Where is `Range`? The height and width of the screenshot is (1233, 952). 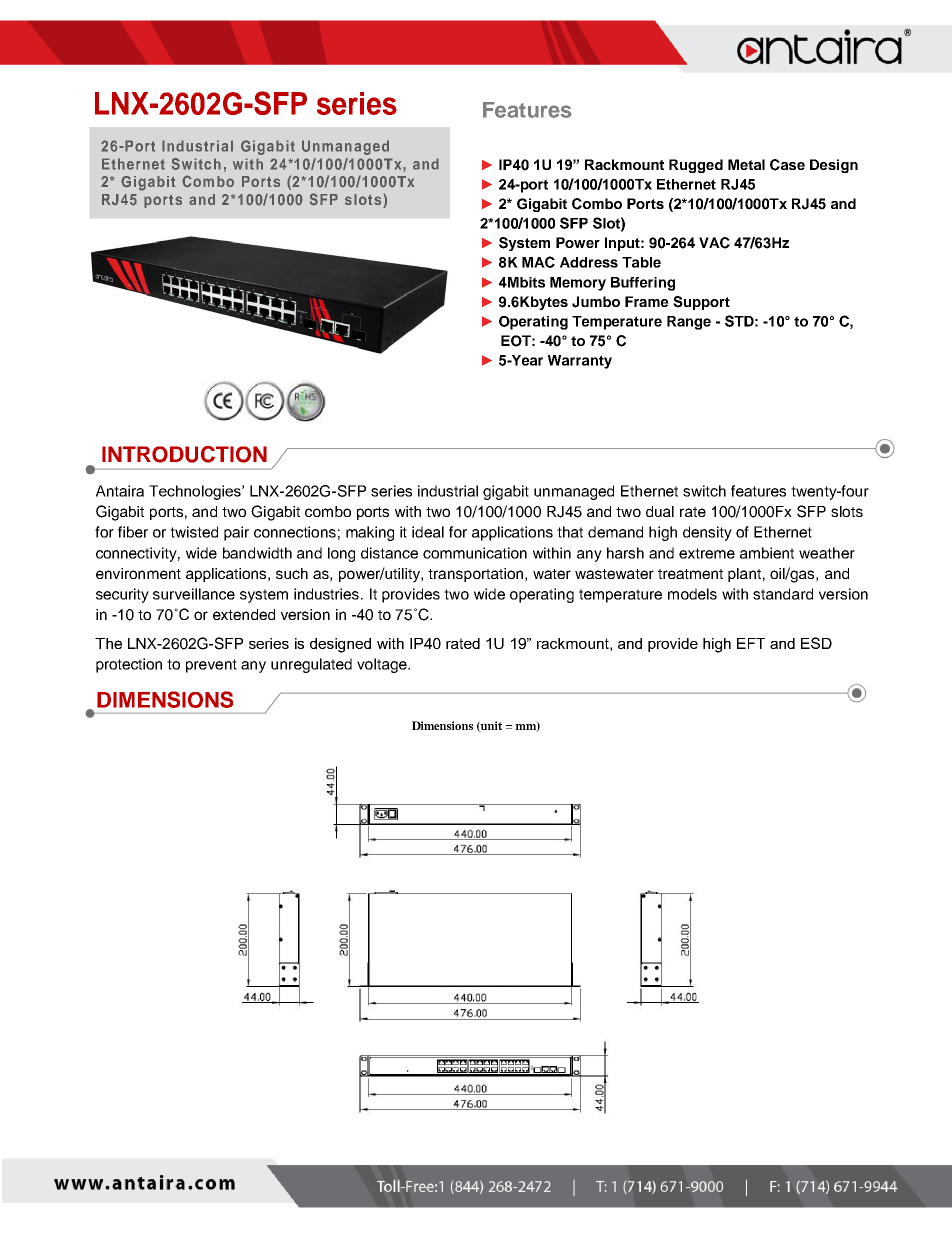
Range is located at coordinates (689, 323).
